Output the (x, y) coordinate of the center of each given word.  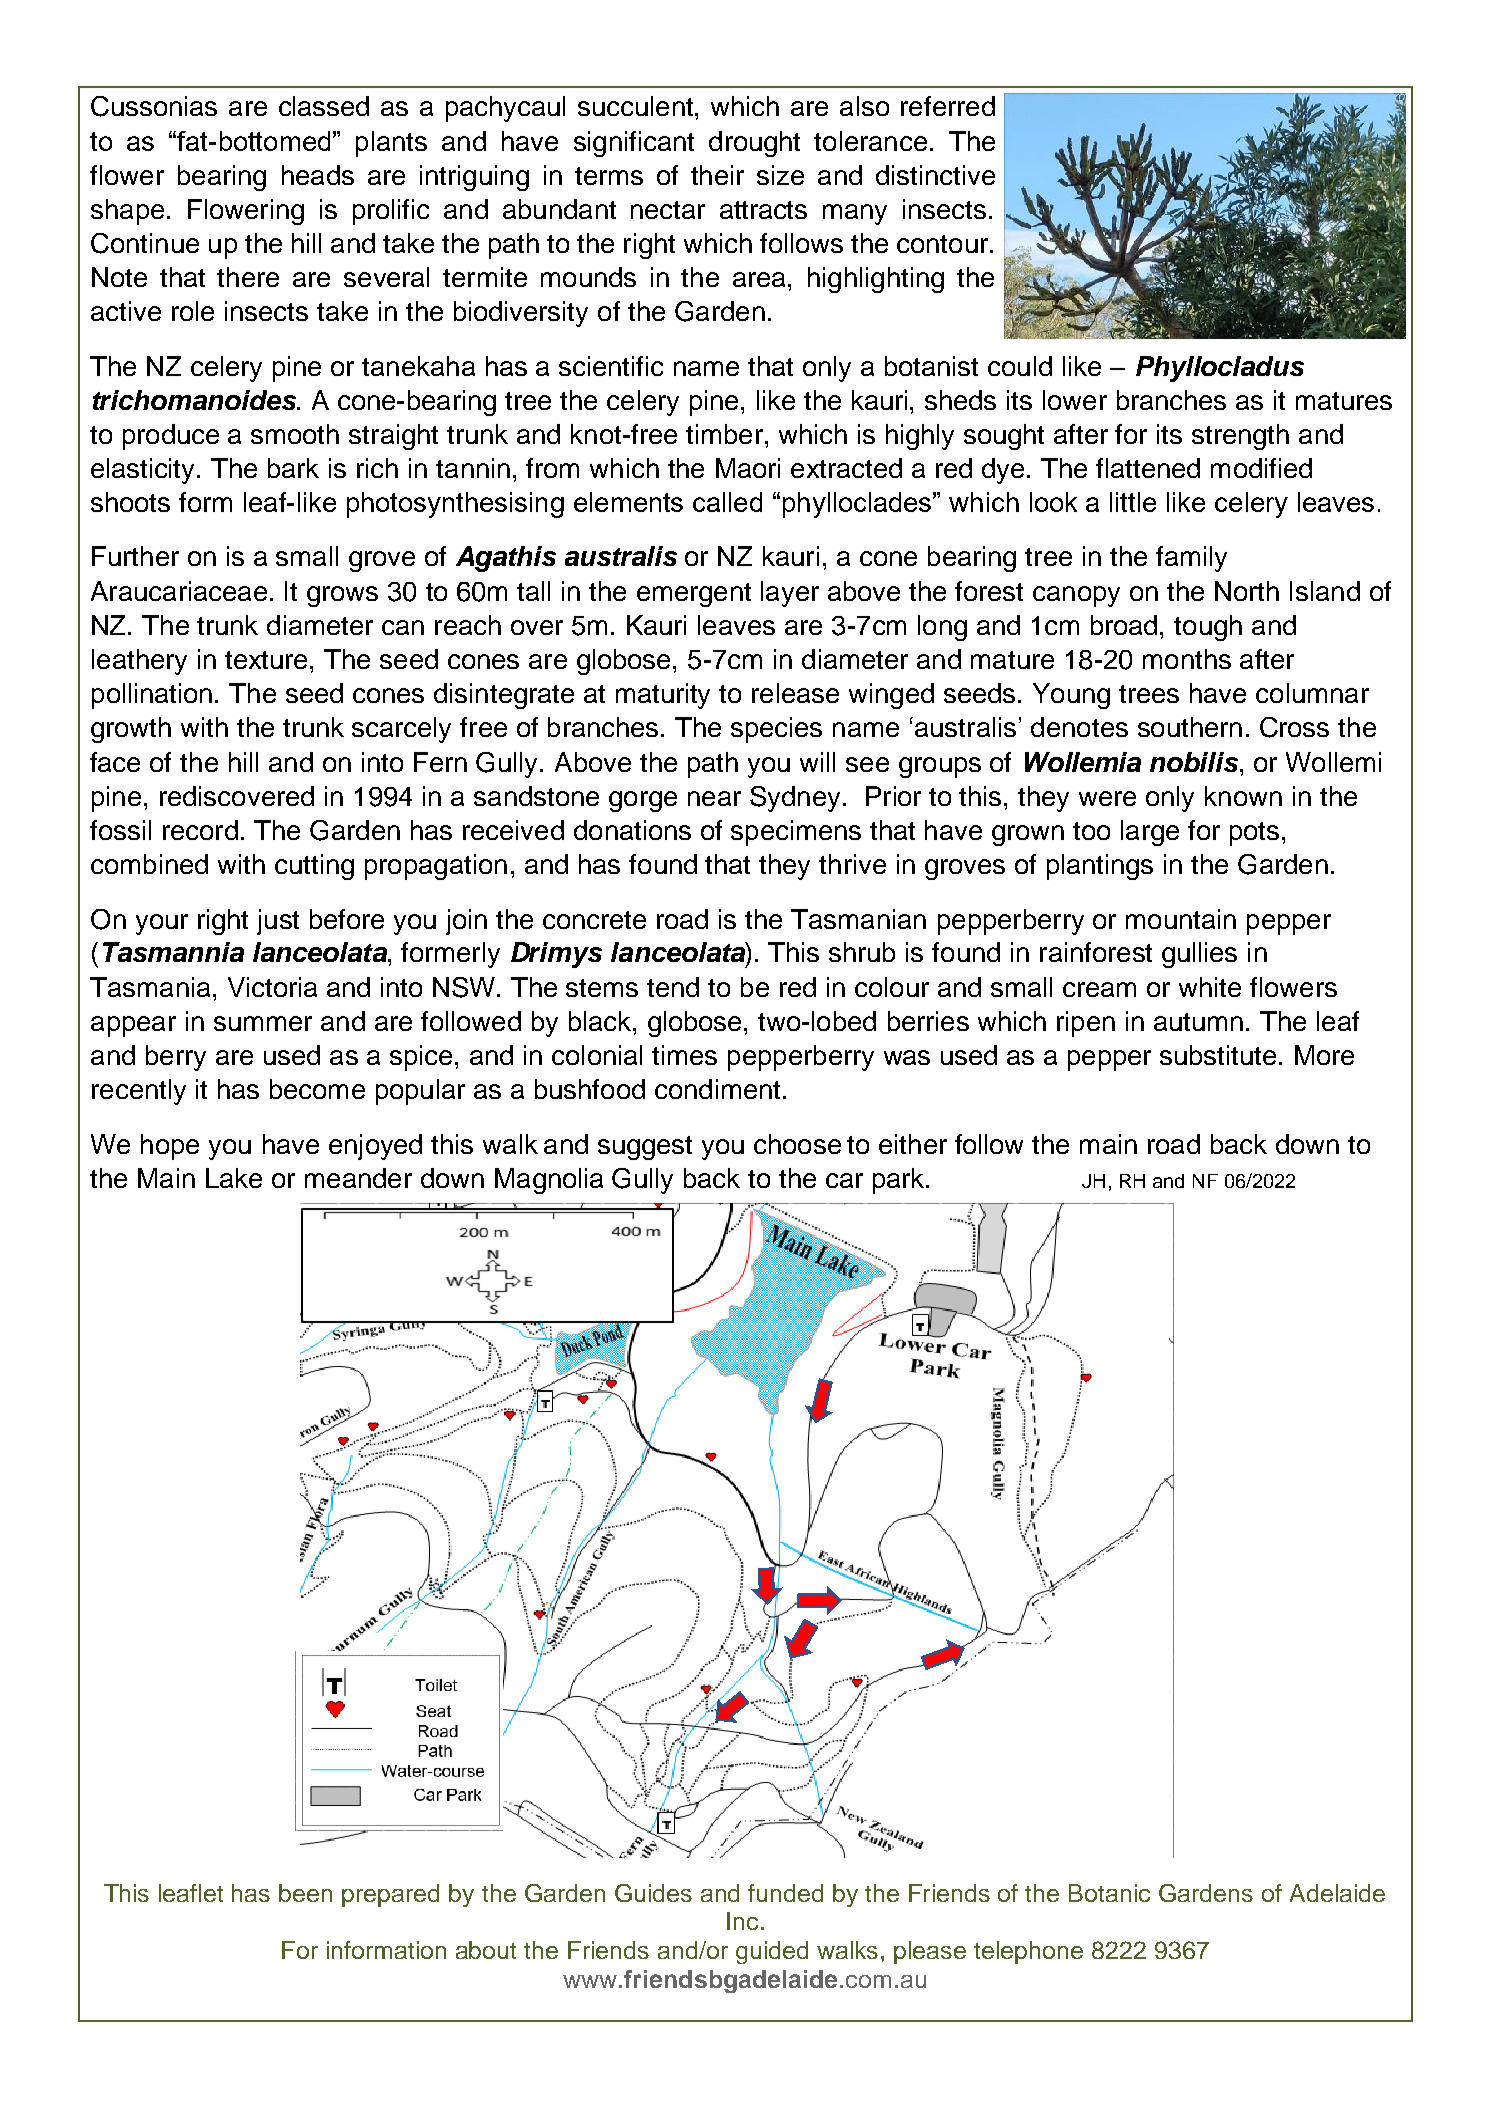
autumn (1198, 1022)
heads (318, 175)
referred (948, 106)
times (684, 1055)
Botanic (1109, 1893)
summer (263, 1023)
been (305, 1893)
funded (785, 1893)
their (717, 175)
